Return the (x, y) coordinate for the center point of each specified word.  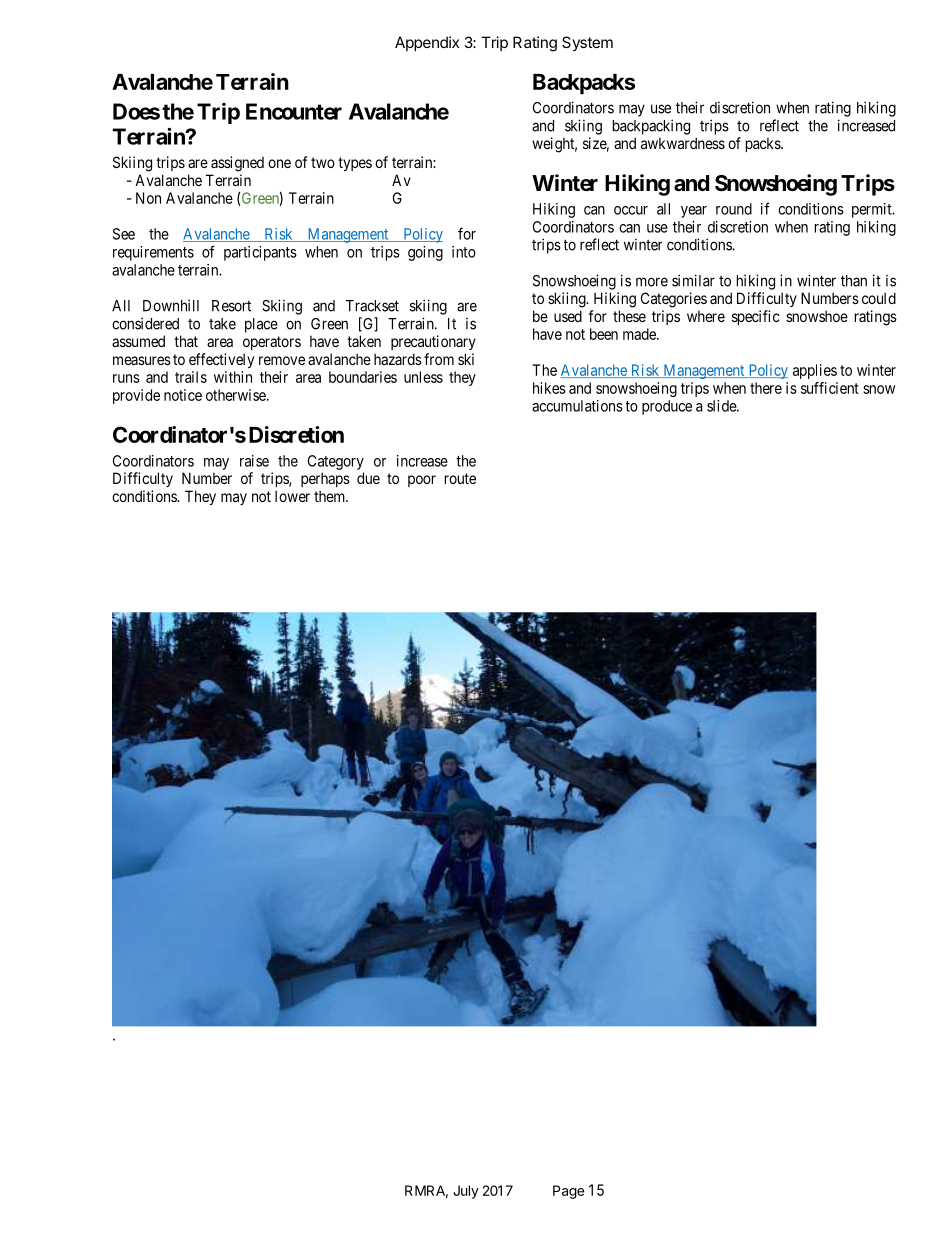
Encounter (294, 111)
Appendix (427, 43)
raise (254, 461)
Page (568, 1192)
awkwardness (683, 143)
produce (667, 407)
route (460, 478)
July (466, 1192)
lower (292, 496)
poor (422, 481)
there (766, 388)
